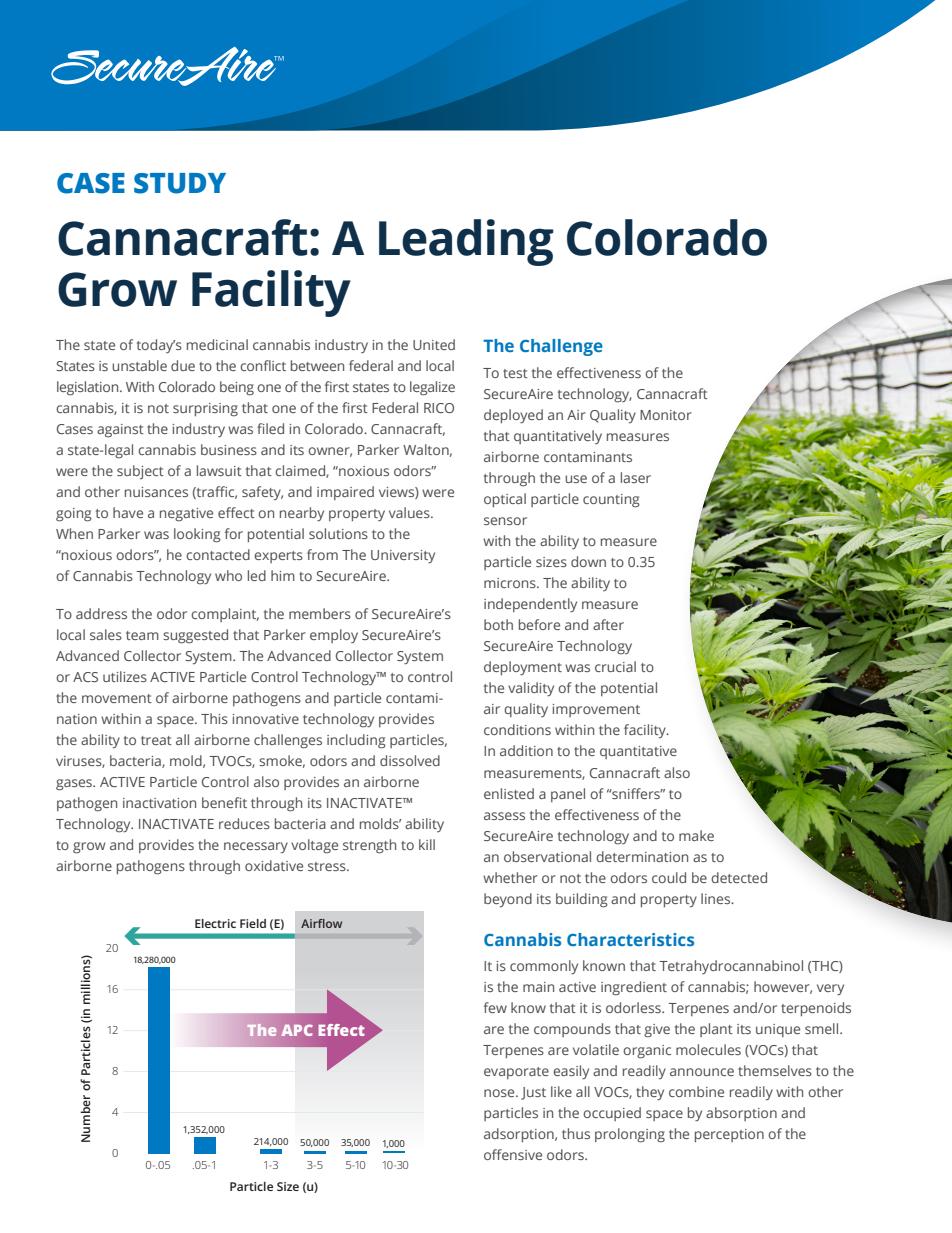 This screenshot has width=952, height=1233. What do you see at coordinates (180, 183) in the screenshot?
I see `STUDY` at bounding box center [180, 183].
